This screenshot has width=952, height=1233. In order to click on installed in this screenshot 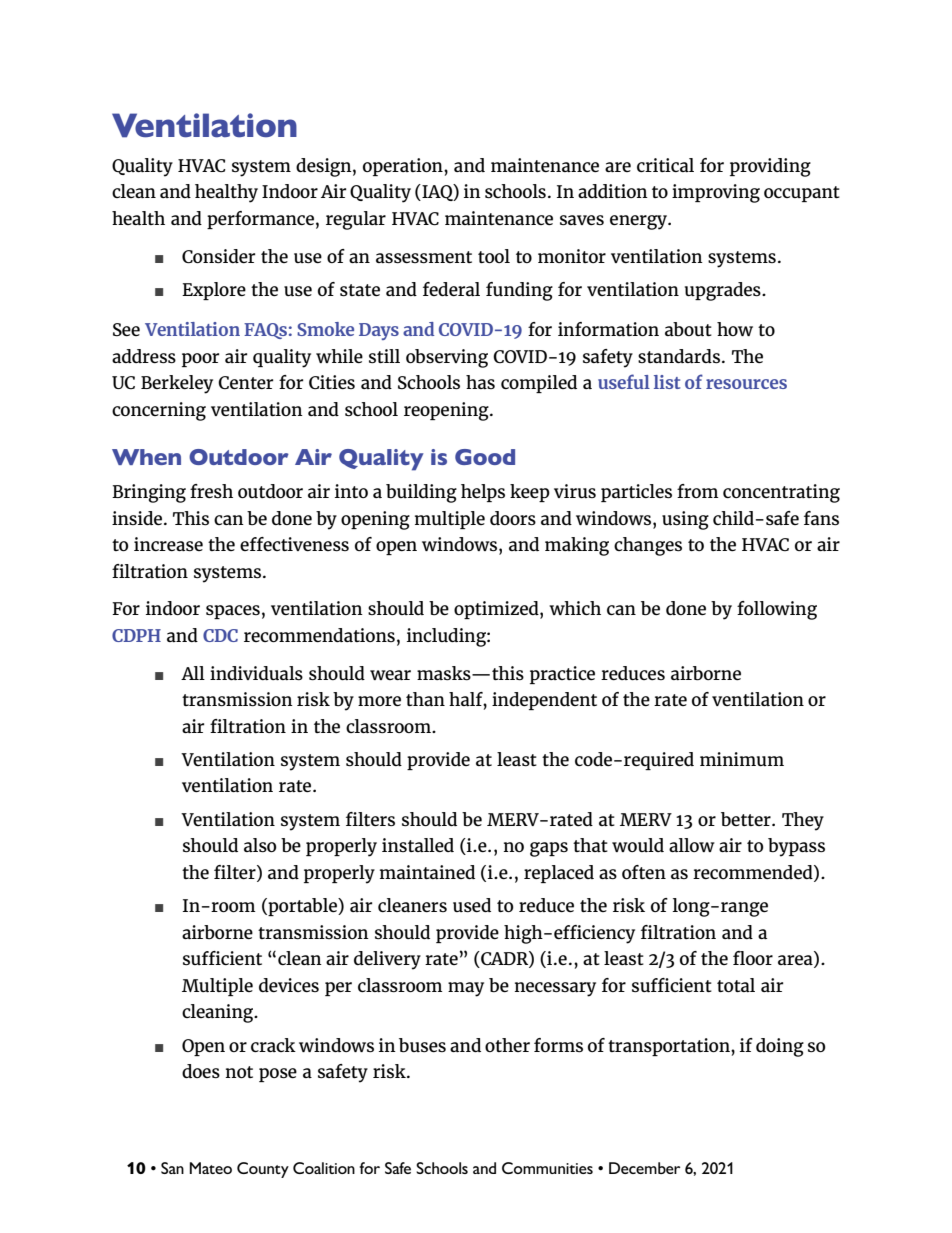, I will do `click(418, 845)`.
